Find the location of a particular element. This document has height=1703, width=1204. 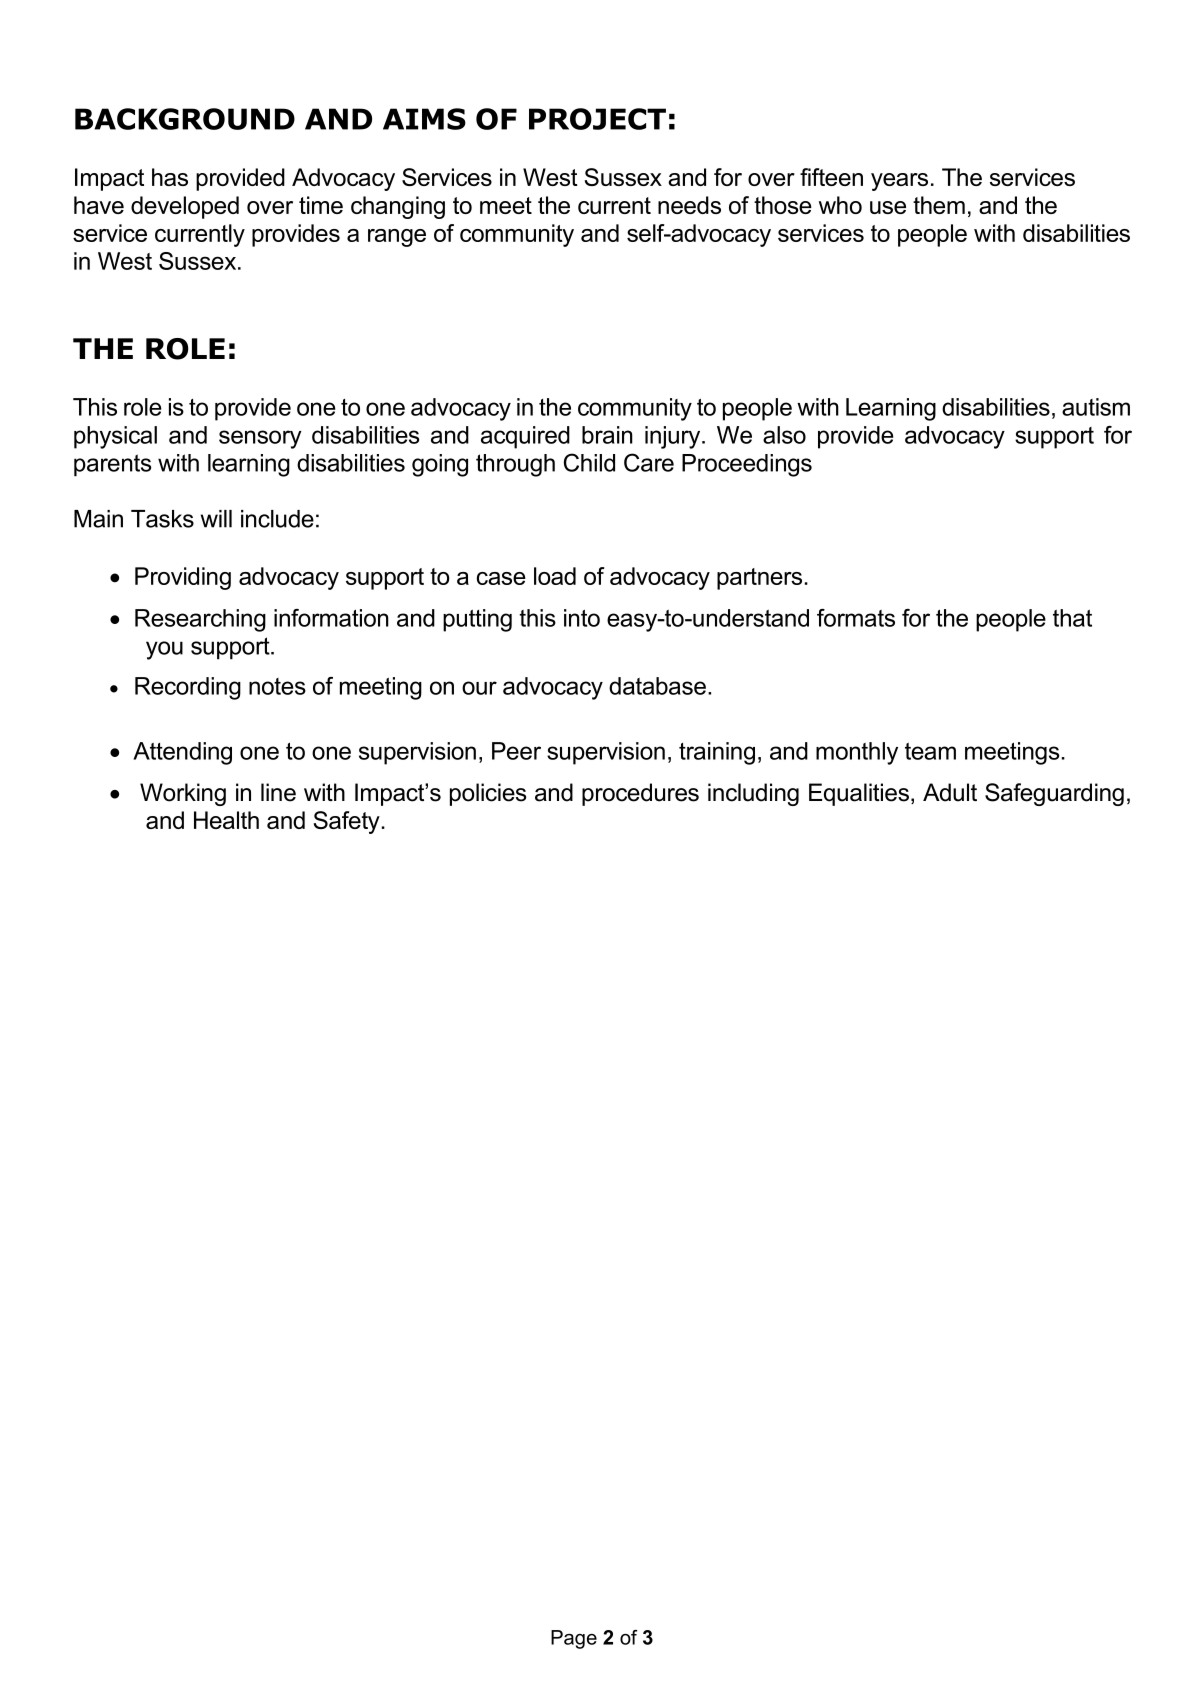

Health is located at coordinates (226, 820).
